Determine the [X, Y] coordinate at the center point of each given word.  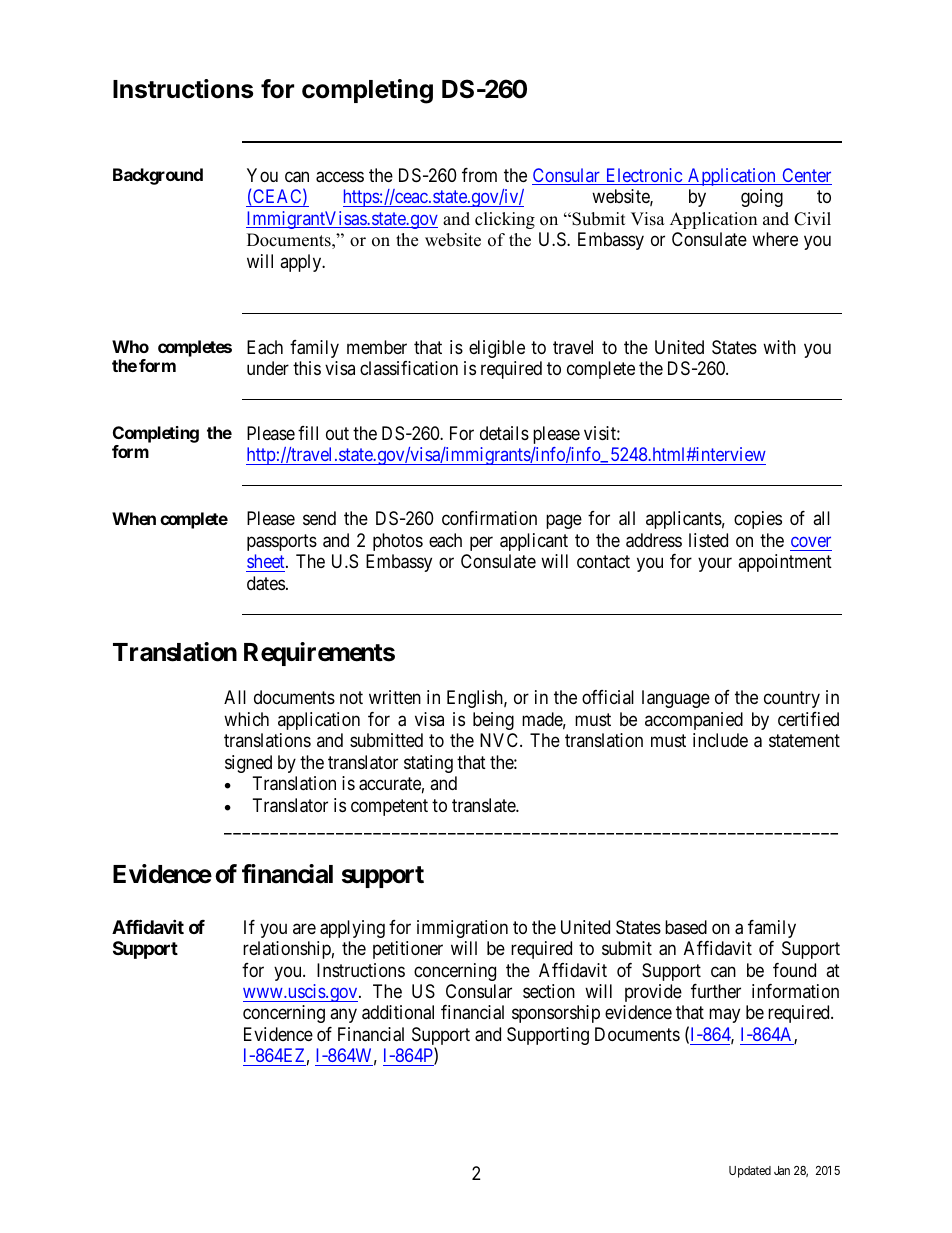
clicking [505, 220]
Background [158, 176]
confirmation [489, 518]
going [762, 198]
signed [248, 764]
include [720, 740]
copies [758, 520]
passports [282, 542]
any [343, 1016]
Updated [750, 1172]
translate [484, 805]
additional [398, 1012]
